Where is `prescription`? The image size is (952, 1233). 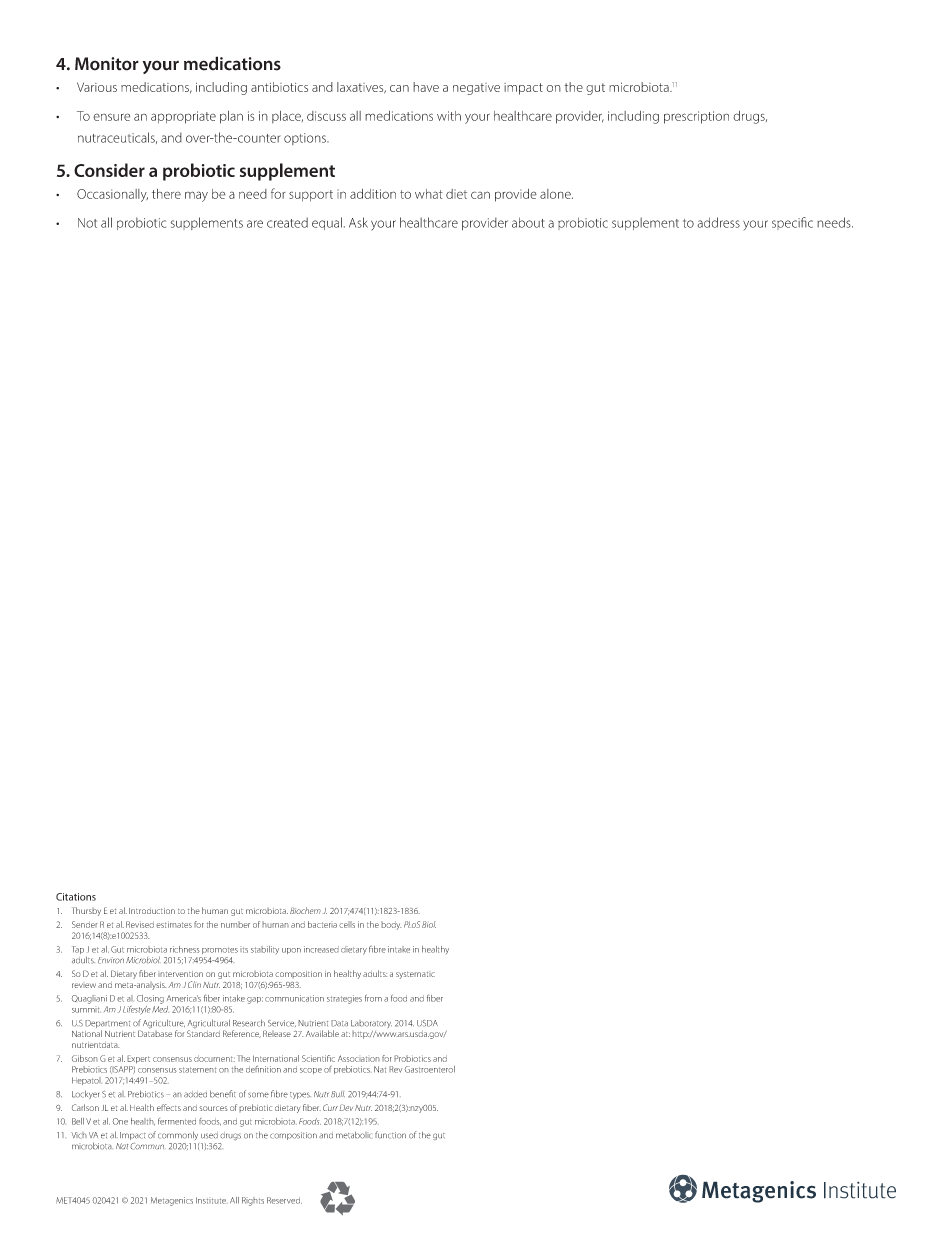 prescription is located at coordinates (696, 117).
